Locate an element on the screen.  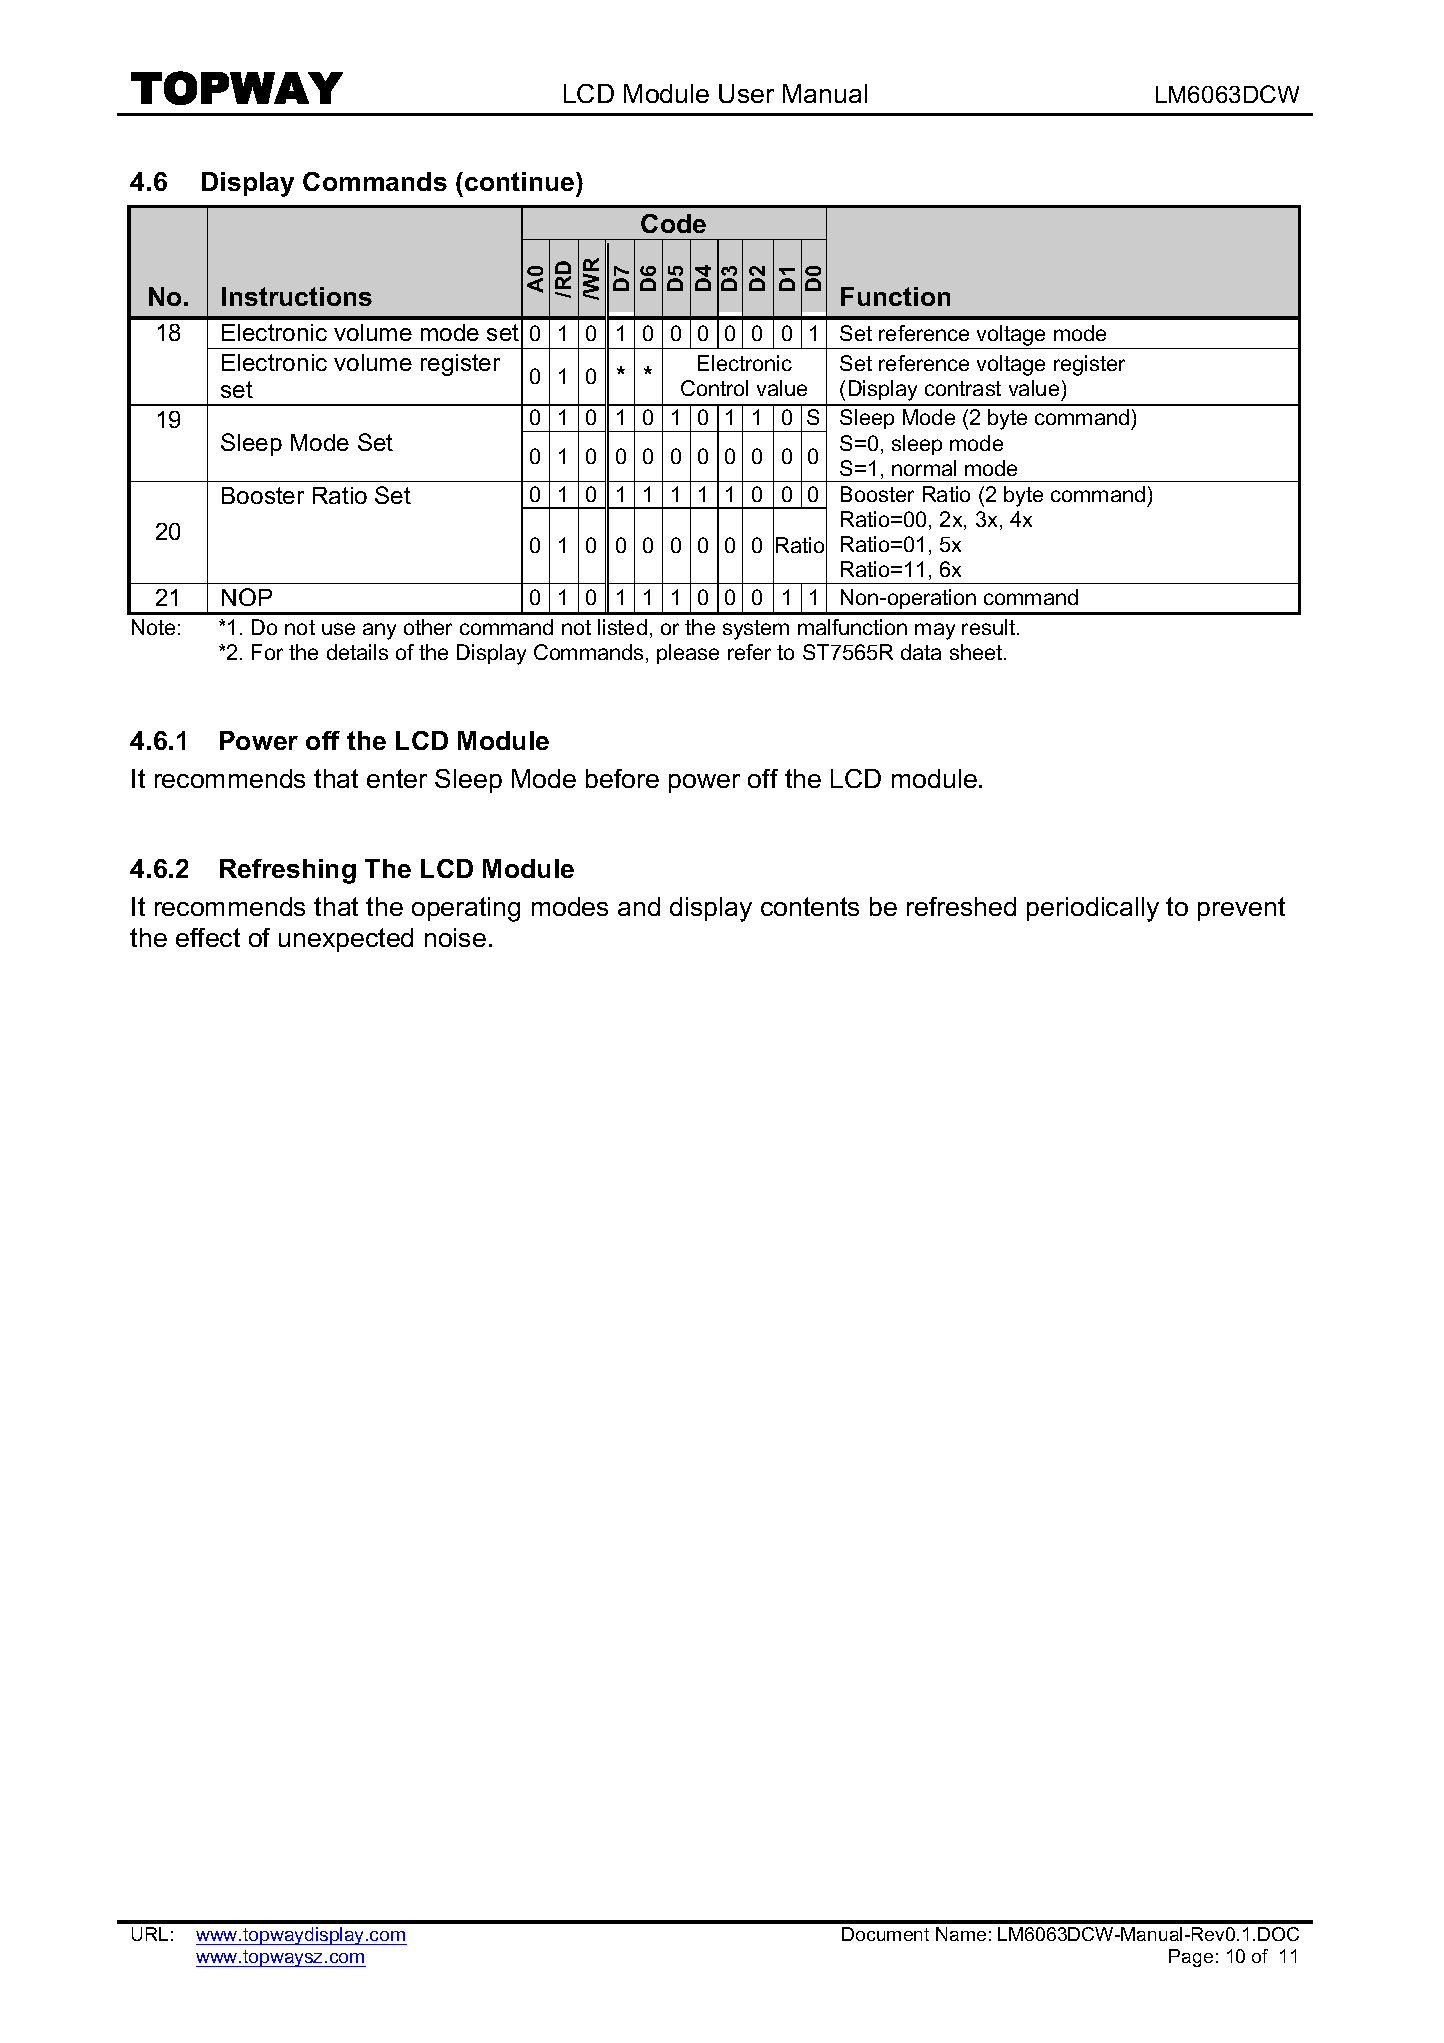
URL is located at coordinates (150, 1934).
